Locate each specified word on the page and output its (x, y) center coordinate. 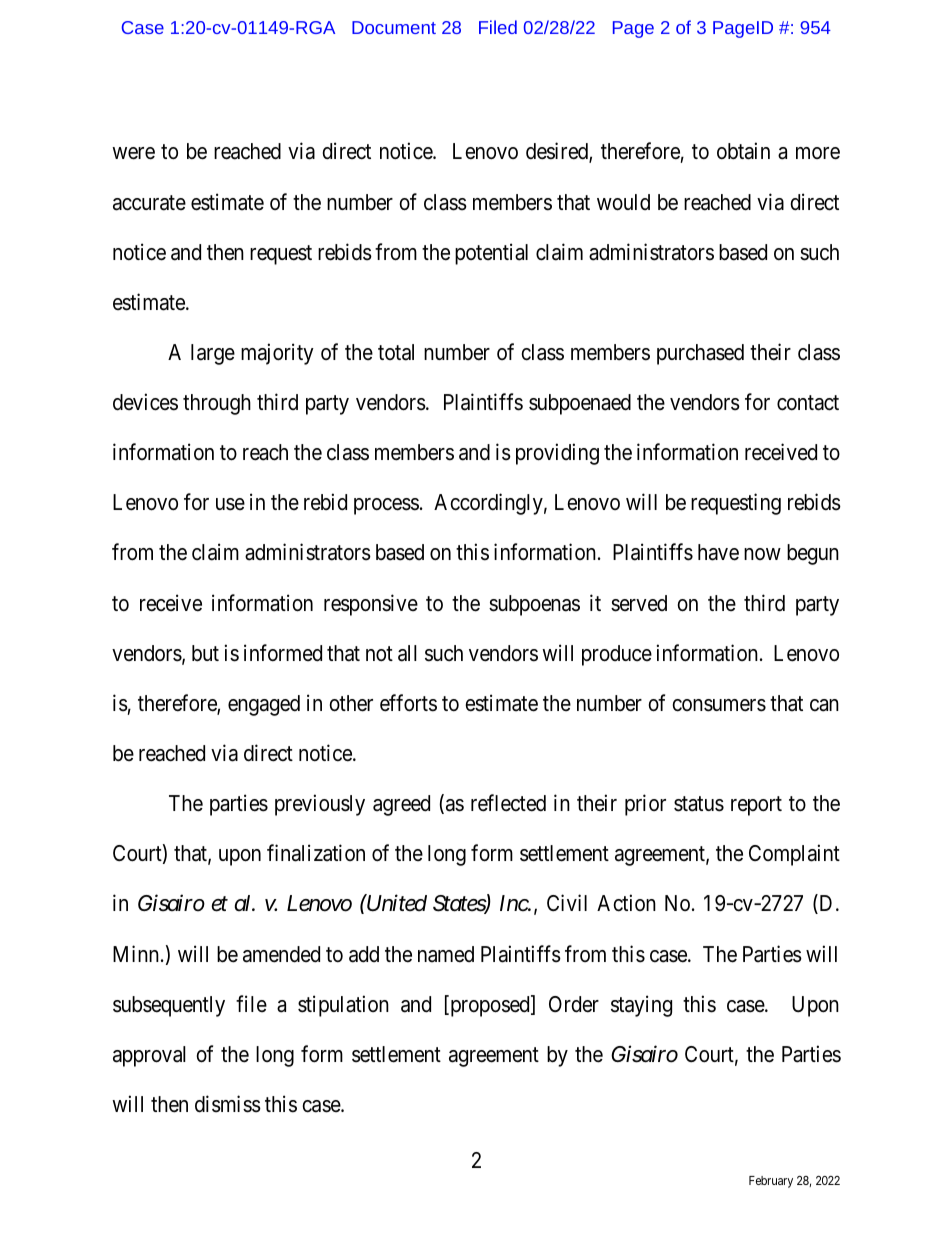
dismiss (228, 1104)
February (771, 1182)
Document (394, 27)
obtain (743, 151)
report (756, 806)
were (133, 153)
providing (557, 454)
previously (320, 805)
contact (808, 403)
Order (574, 1004)
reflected (508, 803)
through (217, 404)
